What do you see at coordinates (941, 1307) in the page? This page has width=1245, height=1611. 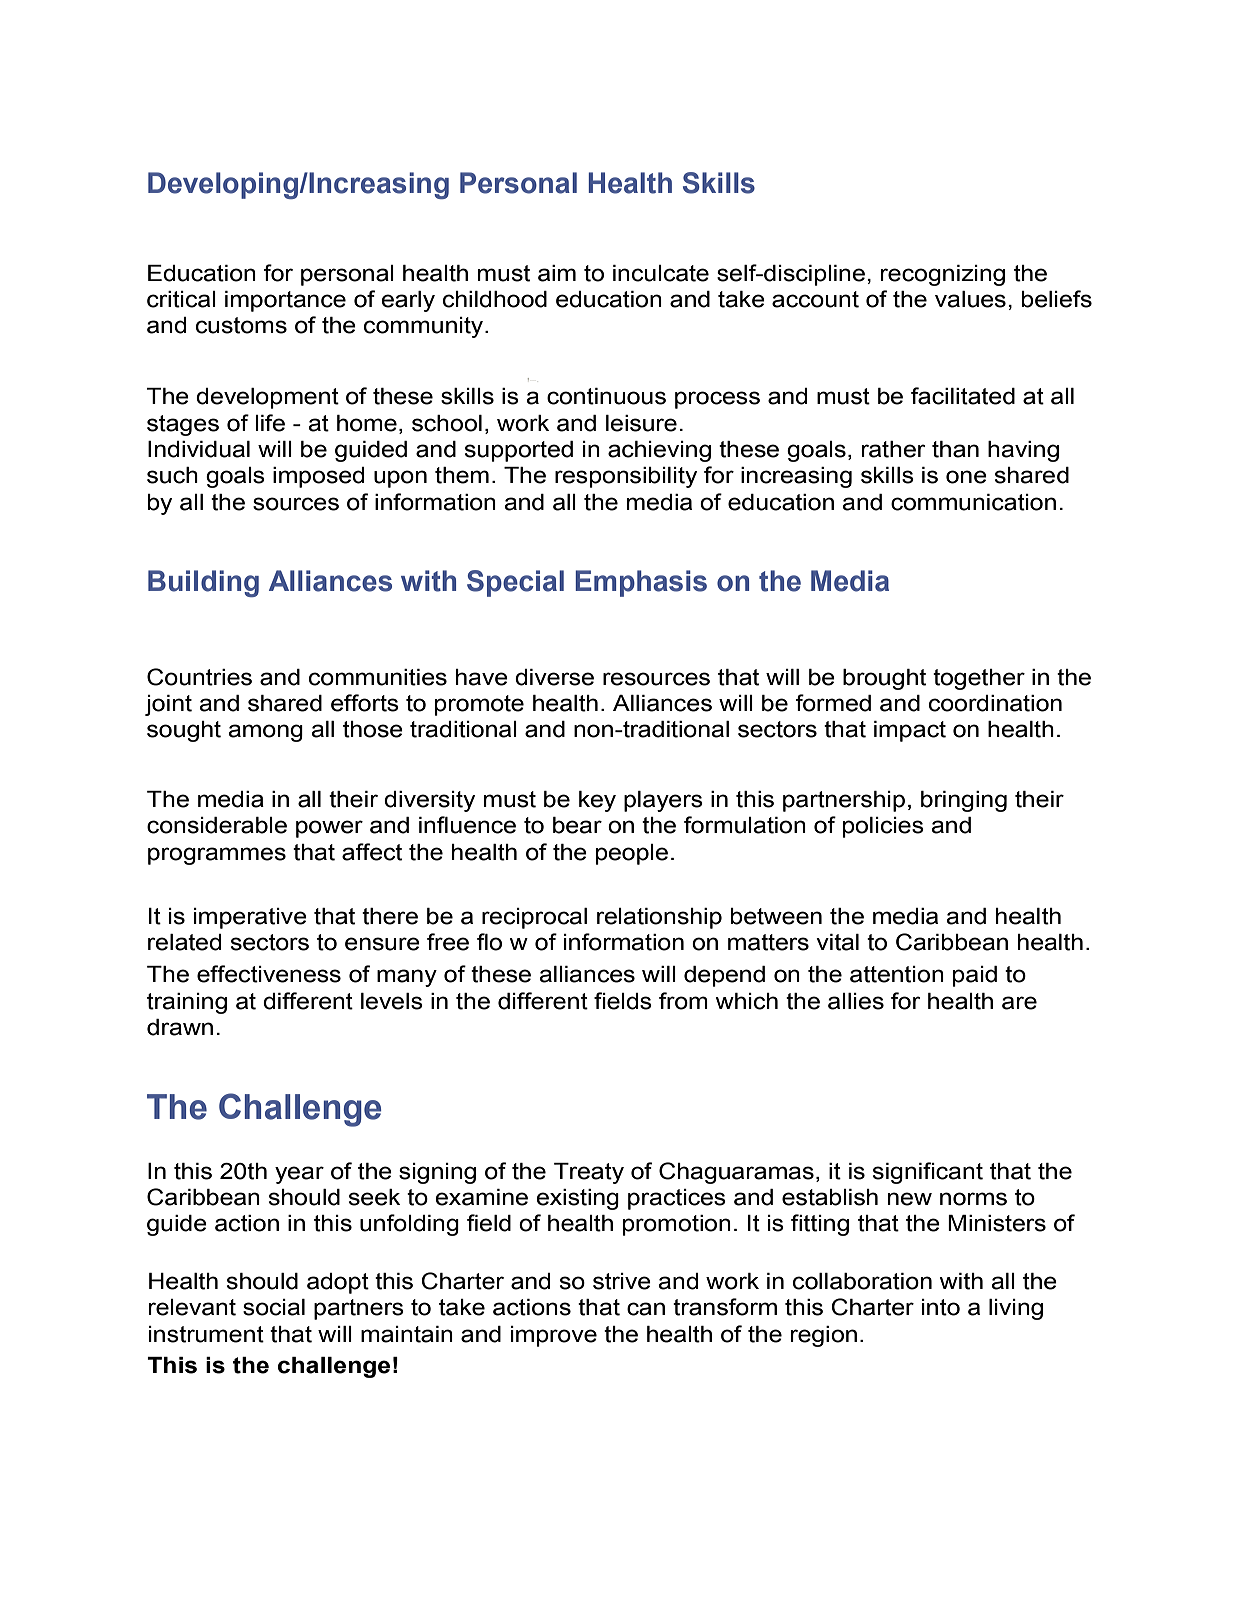 I see `into` at bounding box center [941, 1307].
